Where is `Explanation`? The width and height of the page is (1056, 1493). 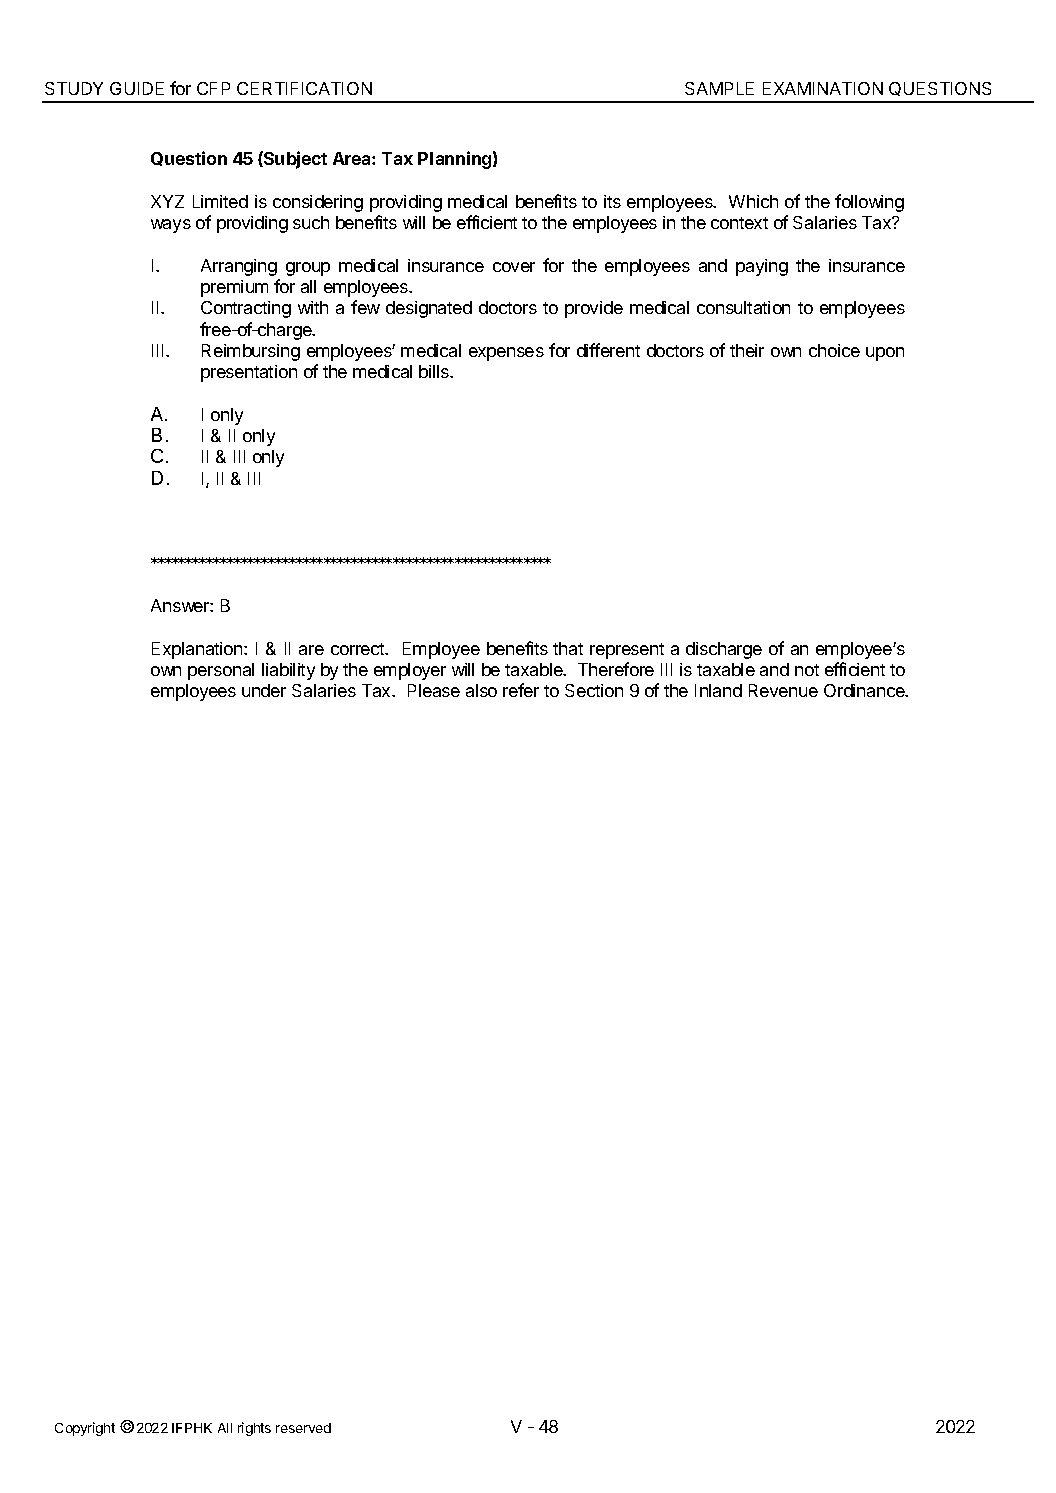
Explanation is located at coordinates (198, 650).
